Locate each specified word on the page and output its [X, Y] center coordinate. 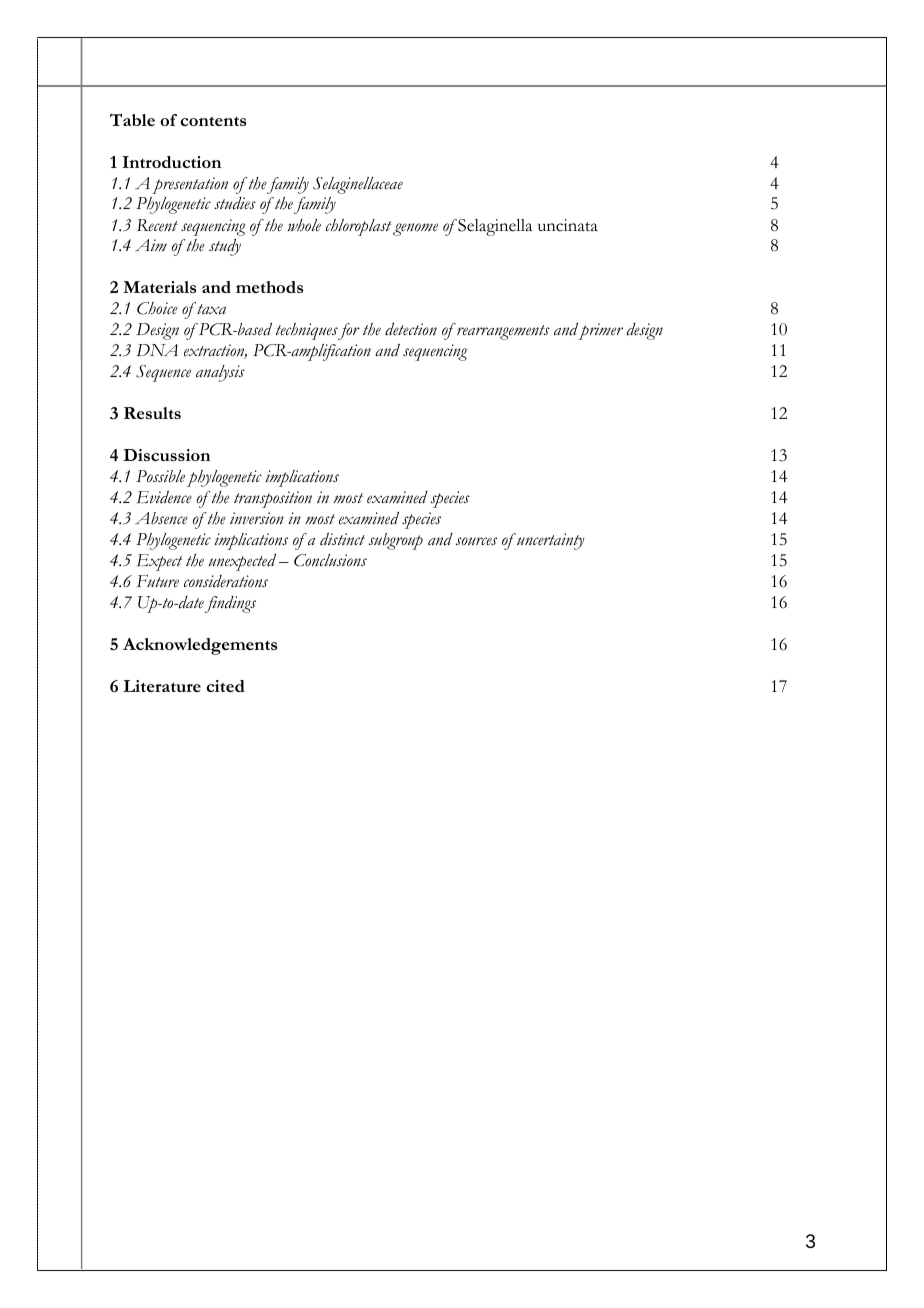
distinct [342, 539]
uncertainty [550, 541]
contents [213, 121]
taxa [210, 308]
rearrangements [502, 332]
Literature [162, 686]
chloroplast [358, 227]
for [348, 331]
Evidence [164, 497]
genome [415, 229]
